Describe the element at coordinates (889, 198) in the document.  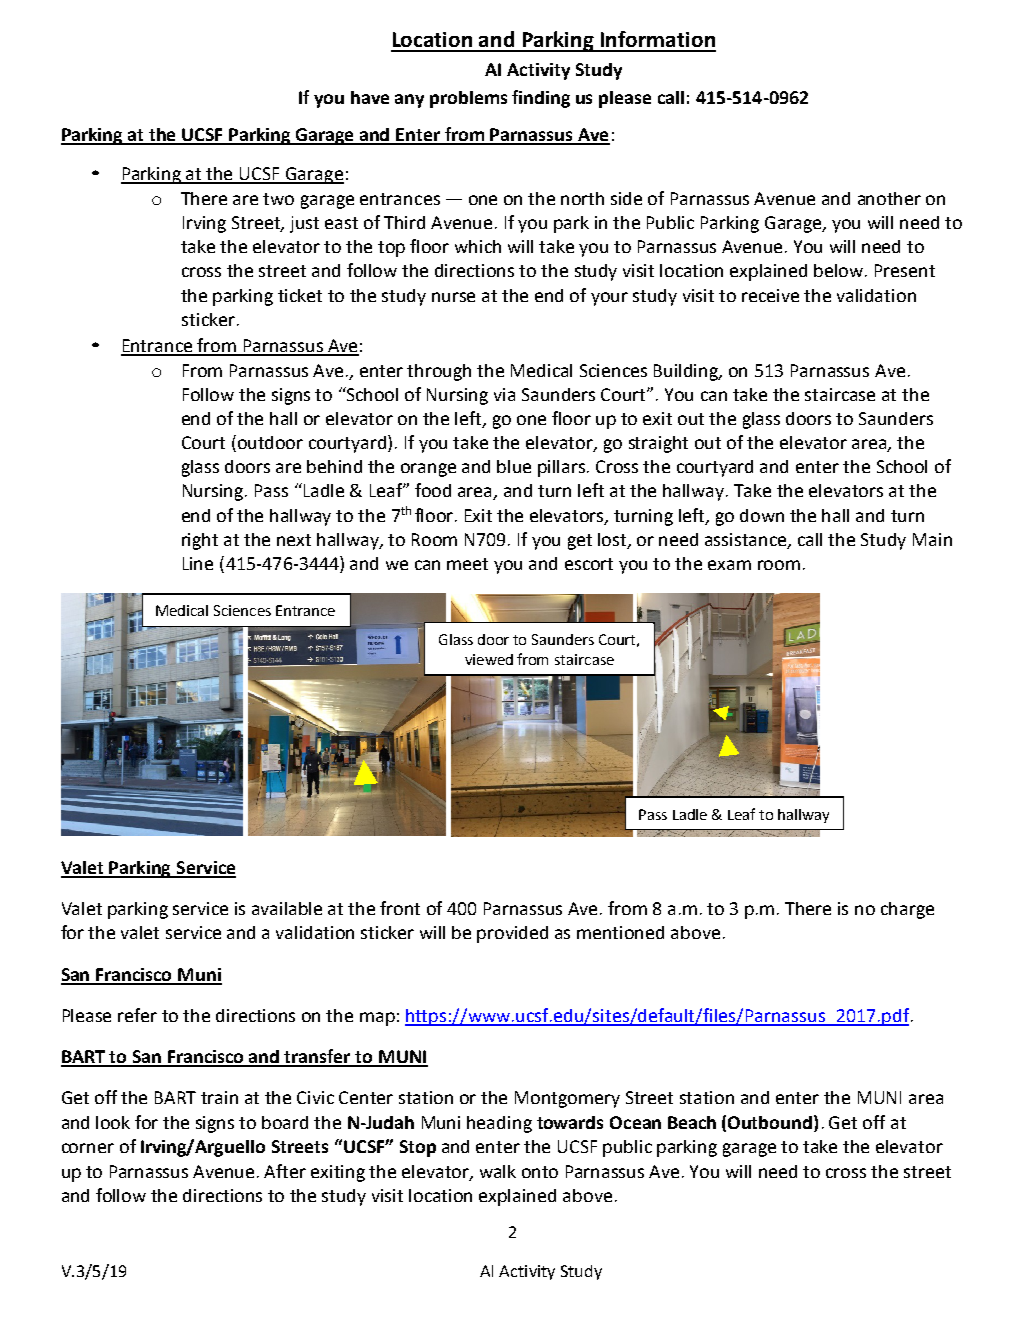
I see `another` at that location.
